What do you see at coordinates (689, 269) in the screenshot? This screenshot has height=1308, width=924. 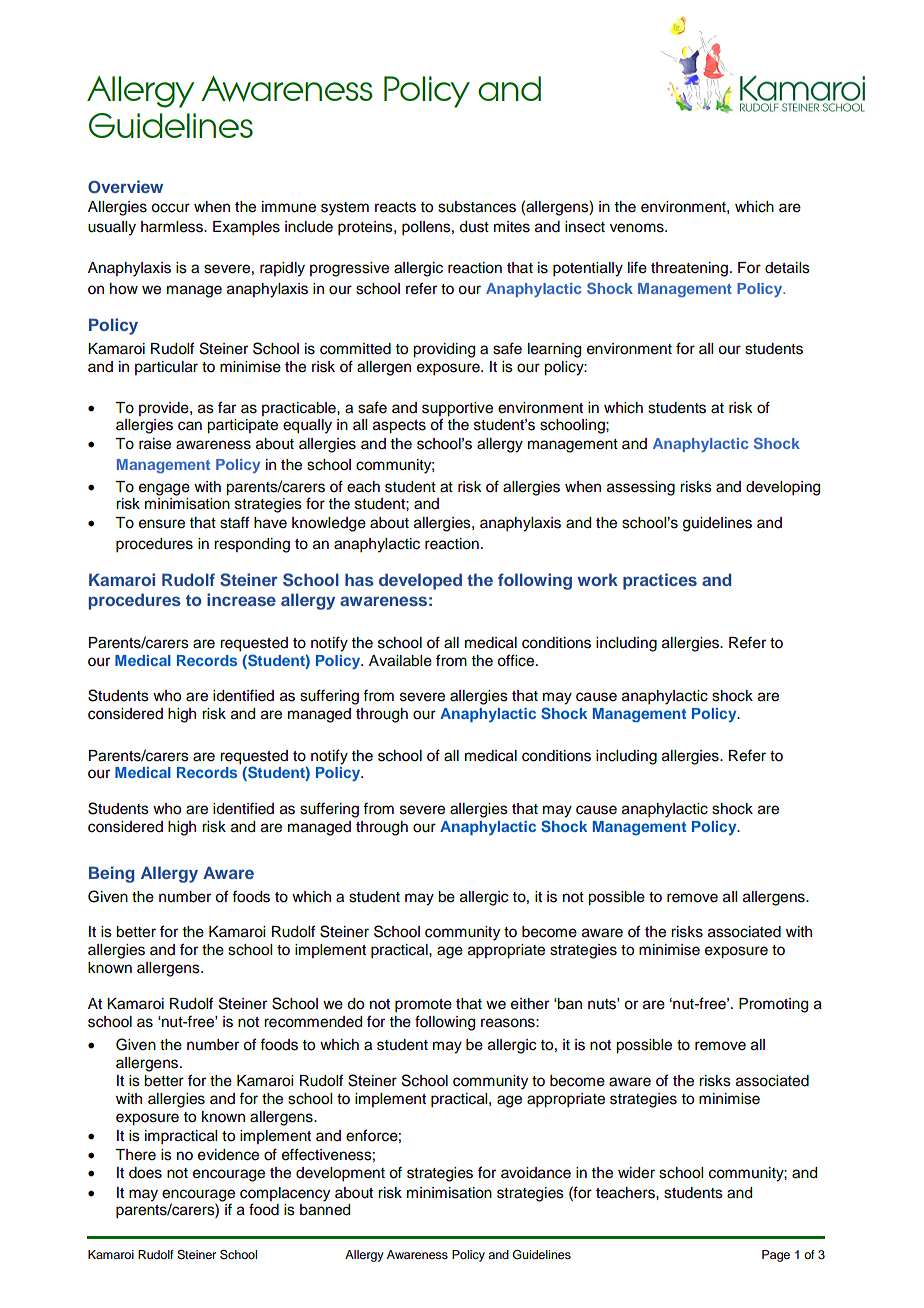 I see `threatening` at bounding box center [689, 269].
